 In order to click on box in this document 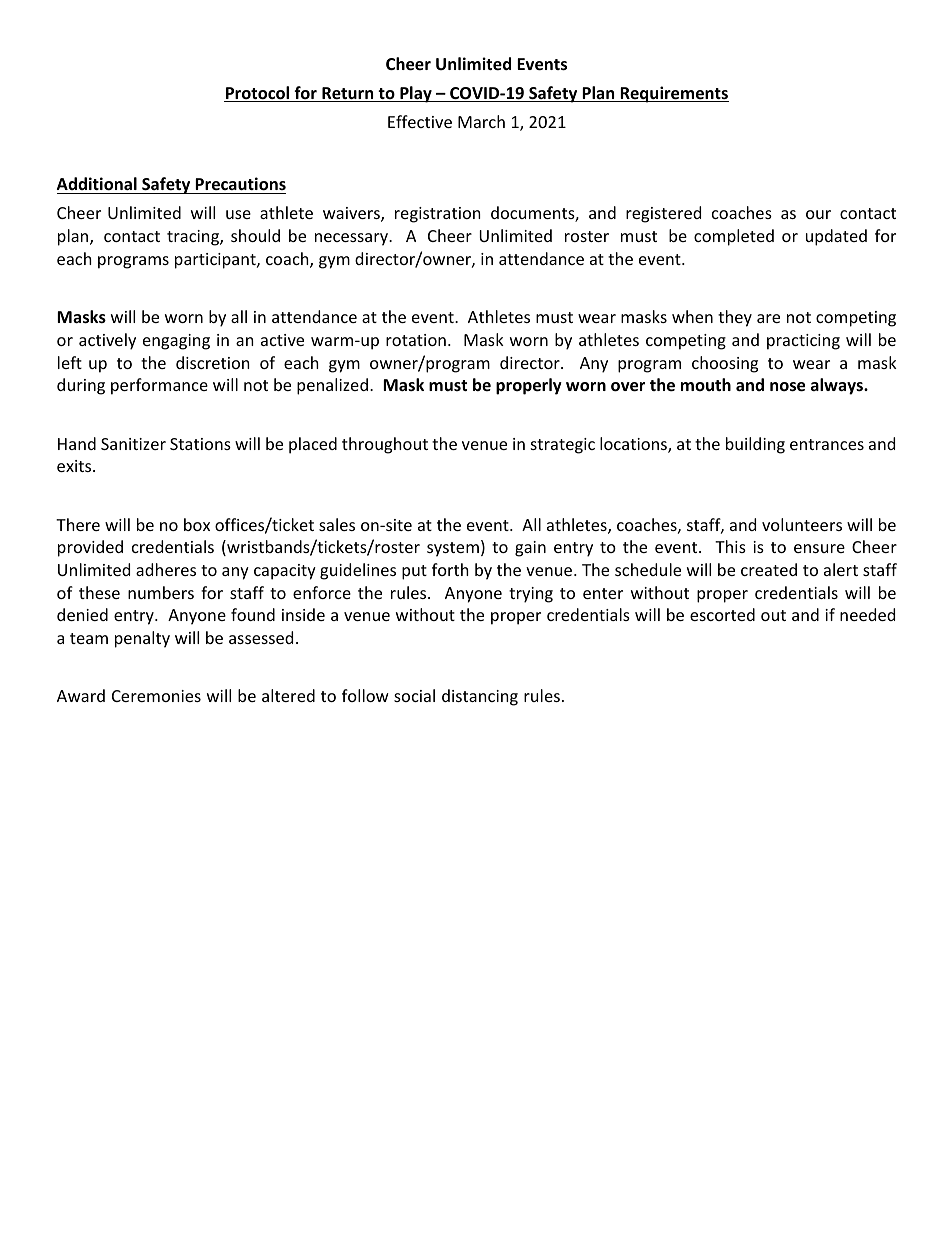, I will do `click(197, 524)`.
